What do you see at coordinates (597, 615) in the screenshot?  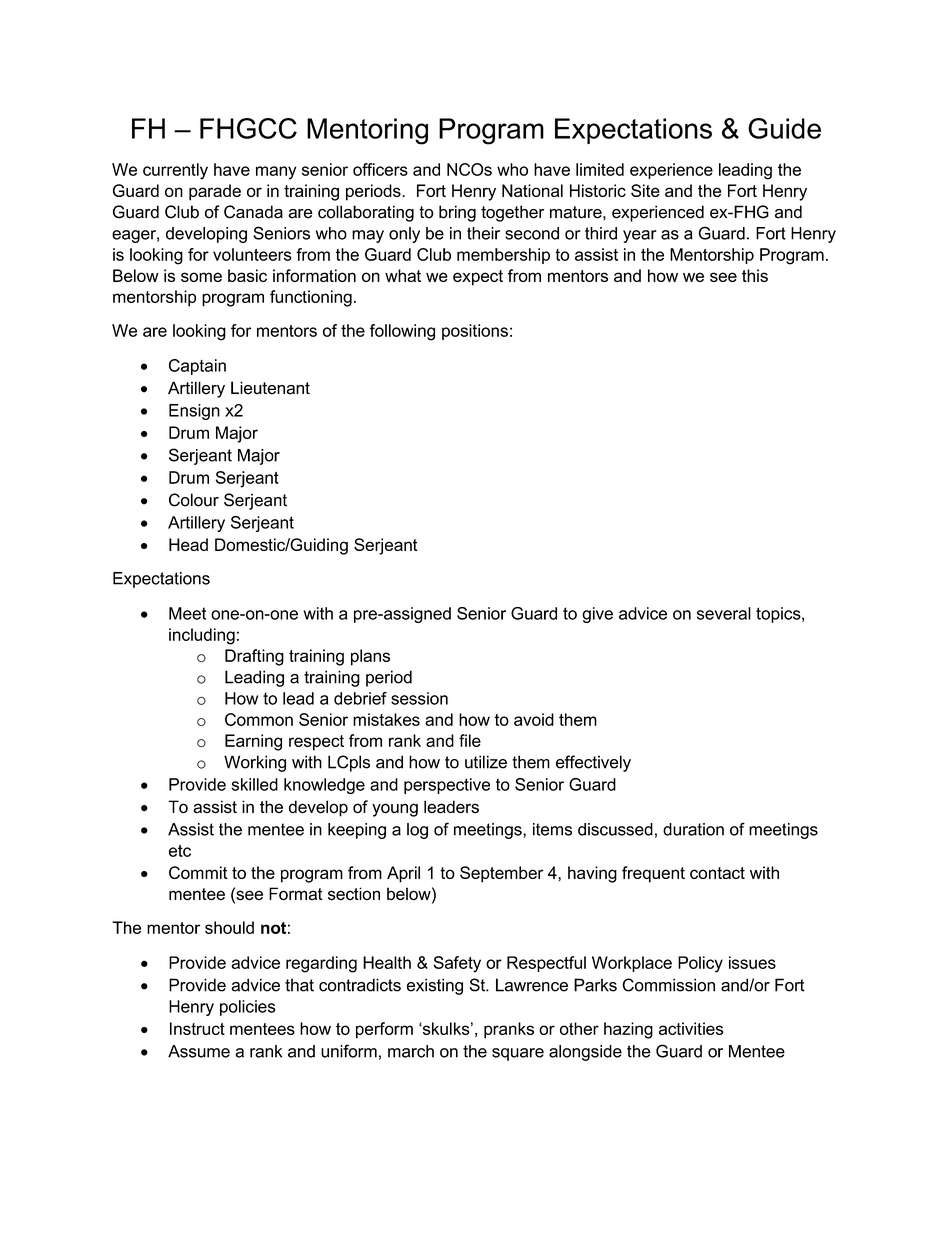 I see `give` at bounding box center [597, 615].
